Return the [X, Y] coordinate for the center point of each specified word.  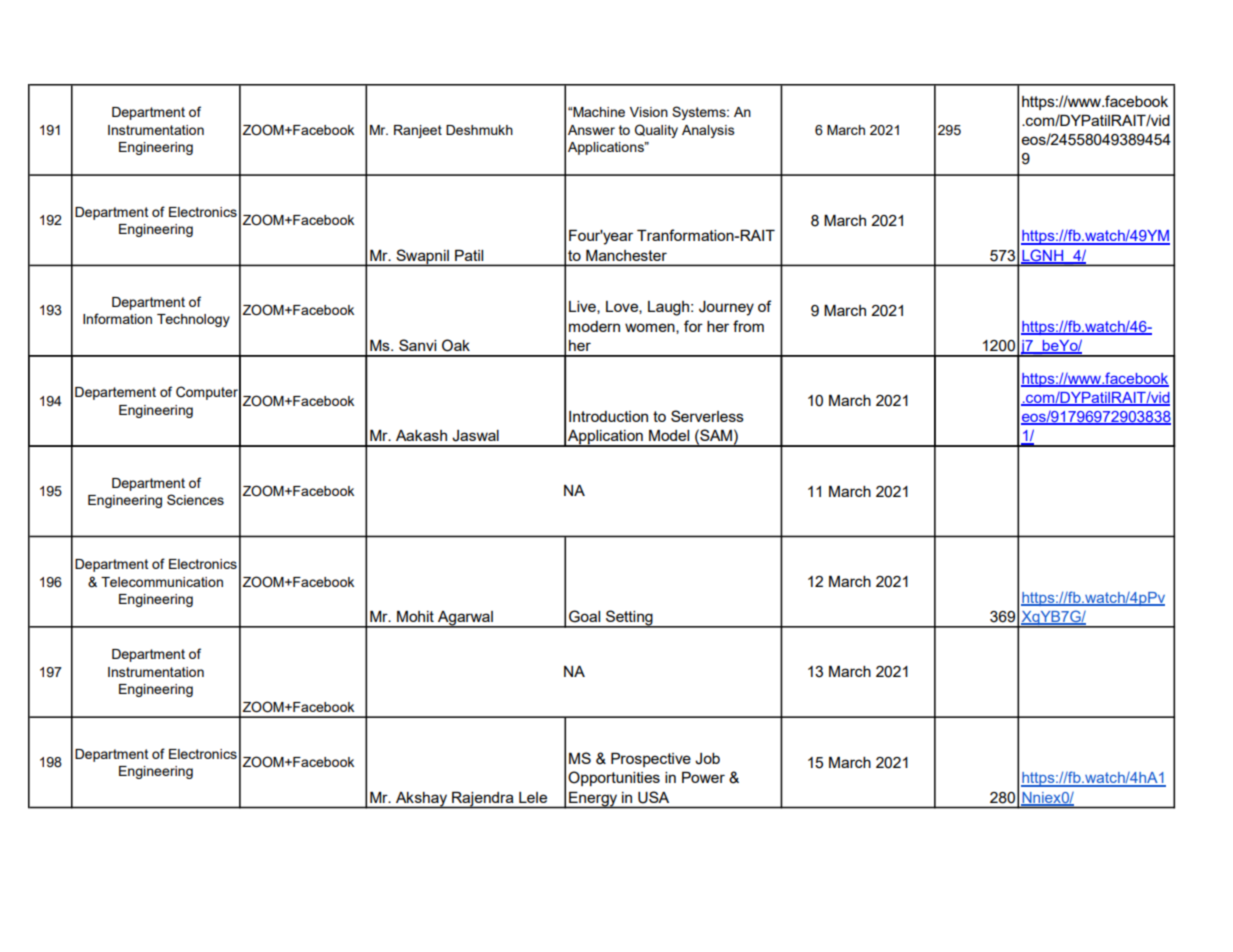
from [748, 326]
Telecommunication [162, 582]
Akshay [422, 800]
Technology [193, 320]
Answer [591, 130]
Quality [656, 131]
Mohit [415, 616]
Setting [629, 619]
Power [703, 777]
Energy [593, 800]
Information [117, 318]
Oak [456, 345]
